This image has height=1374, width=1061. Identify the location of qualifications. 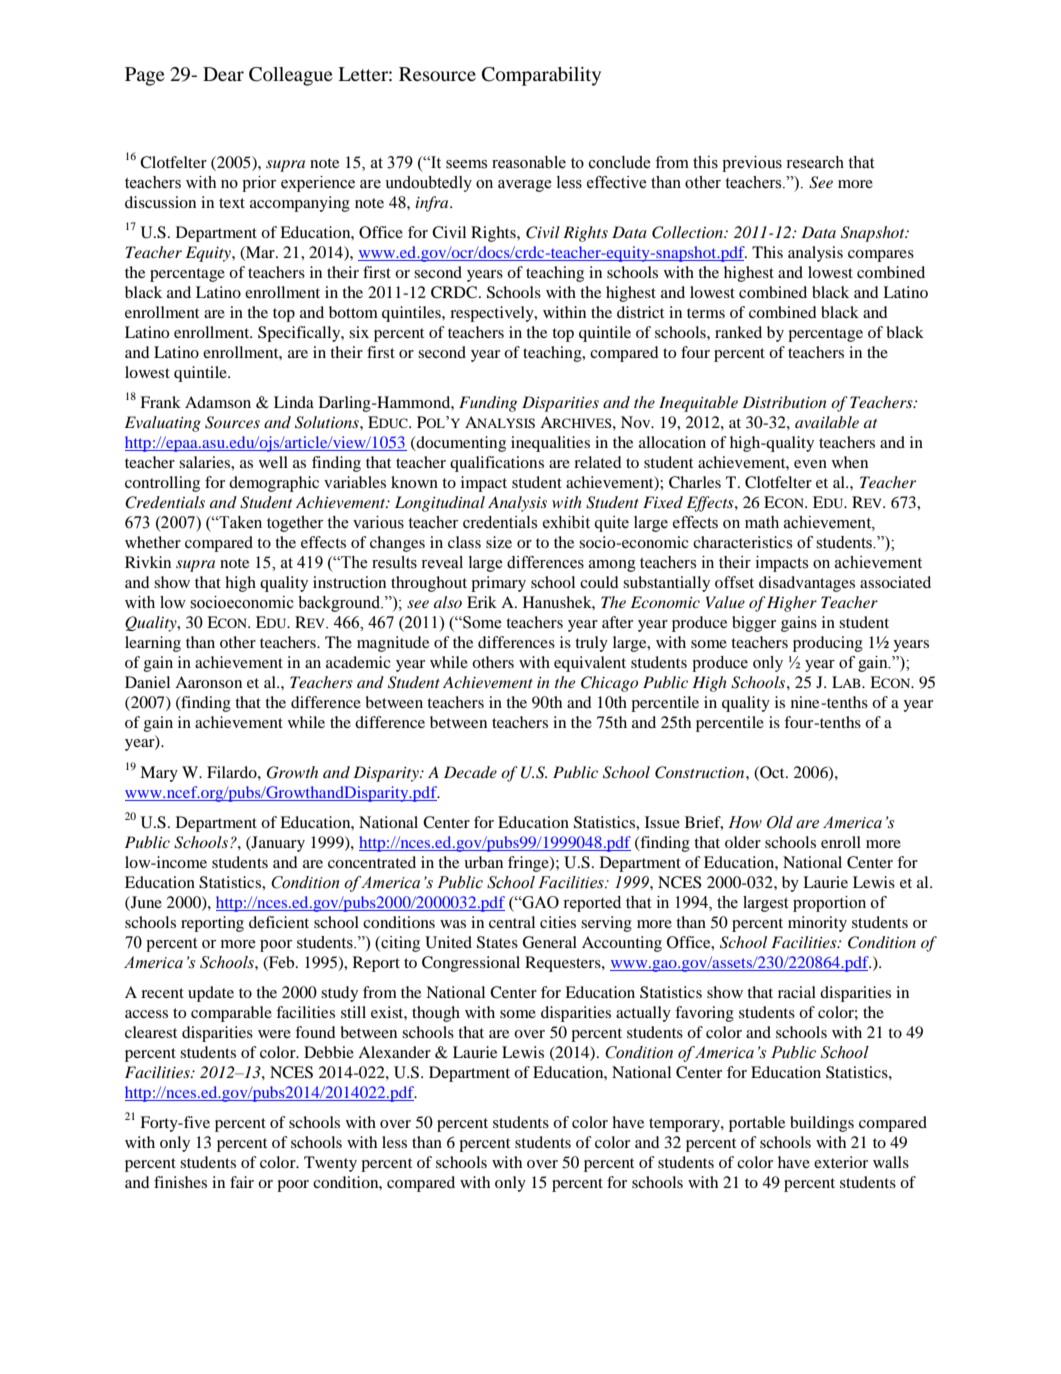
(497, 464).
